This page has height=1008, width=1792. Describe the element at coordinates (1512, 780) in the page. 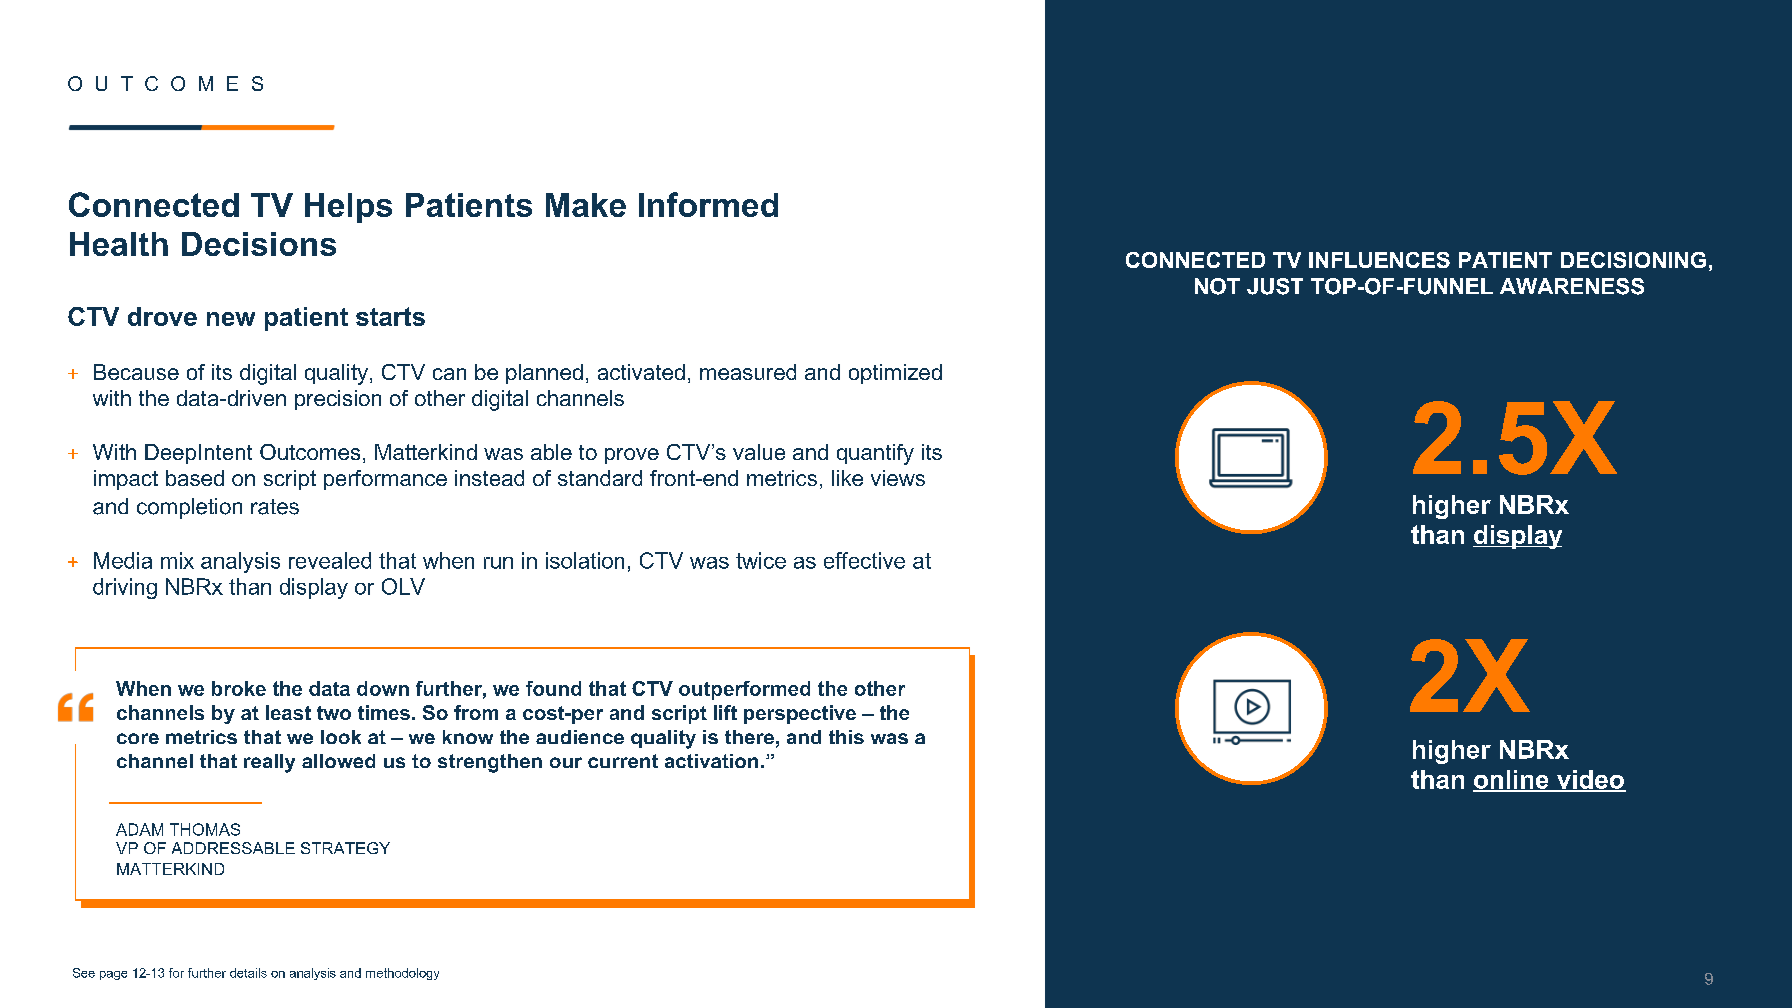

I see `online` at that location.
